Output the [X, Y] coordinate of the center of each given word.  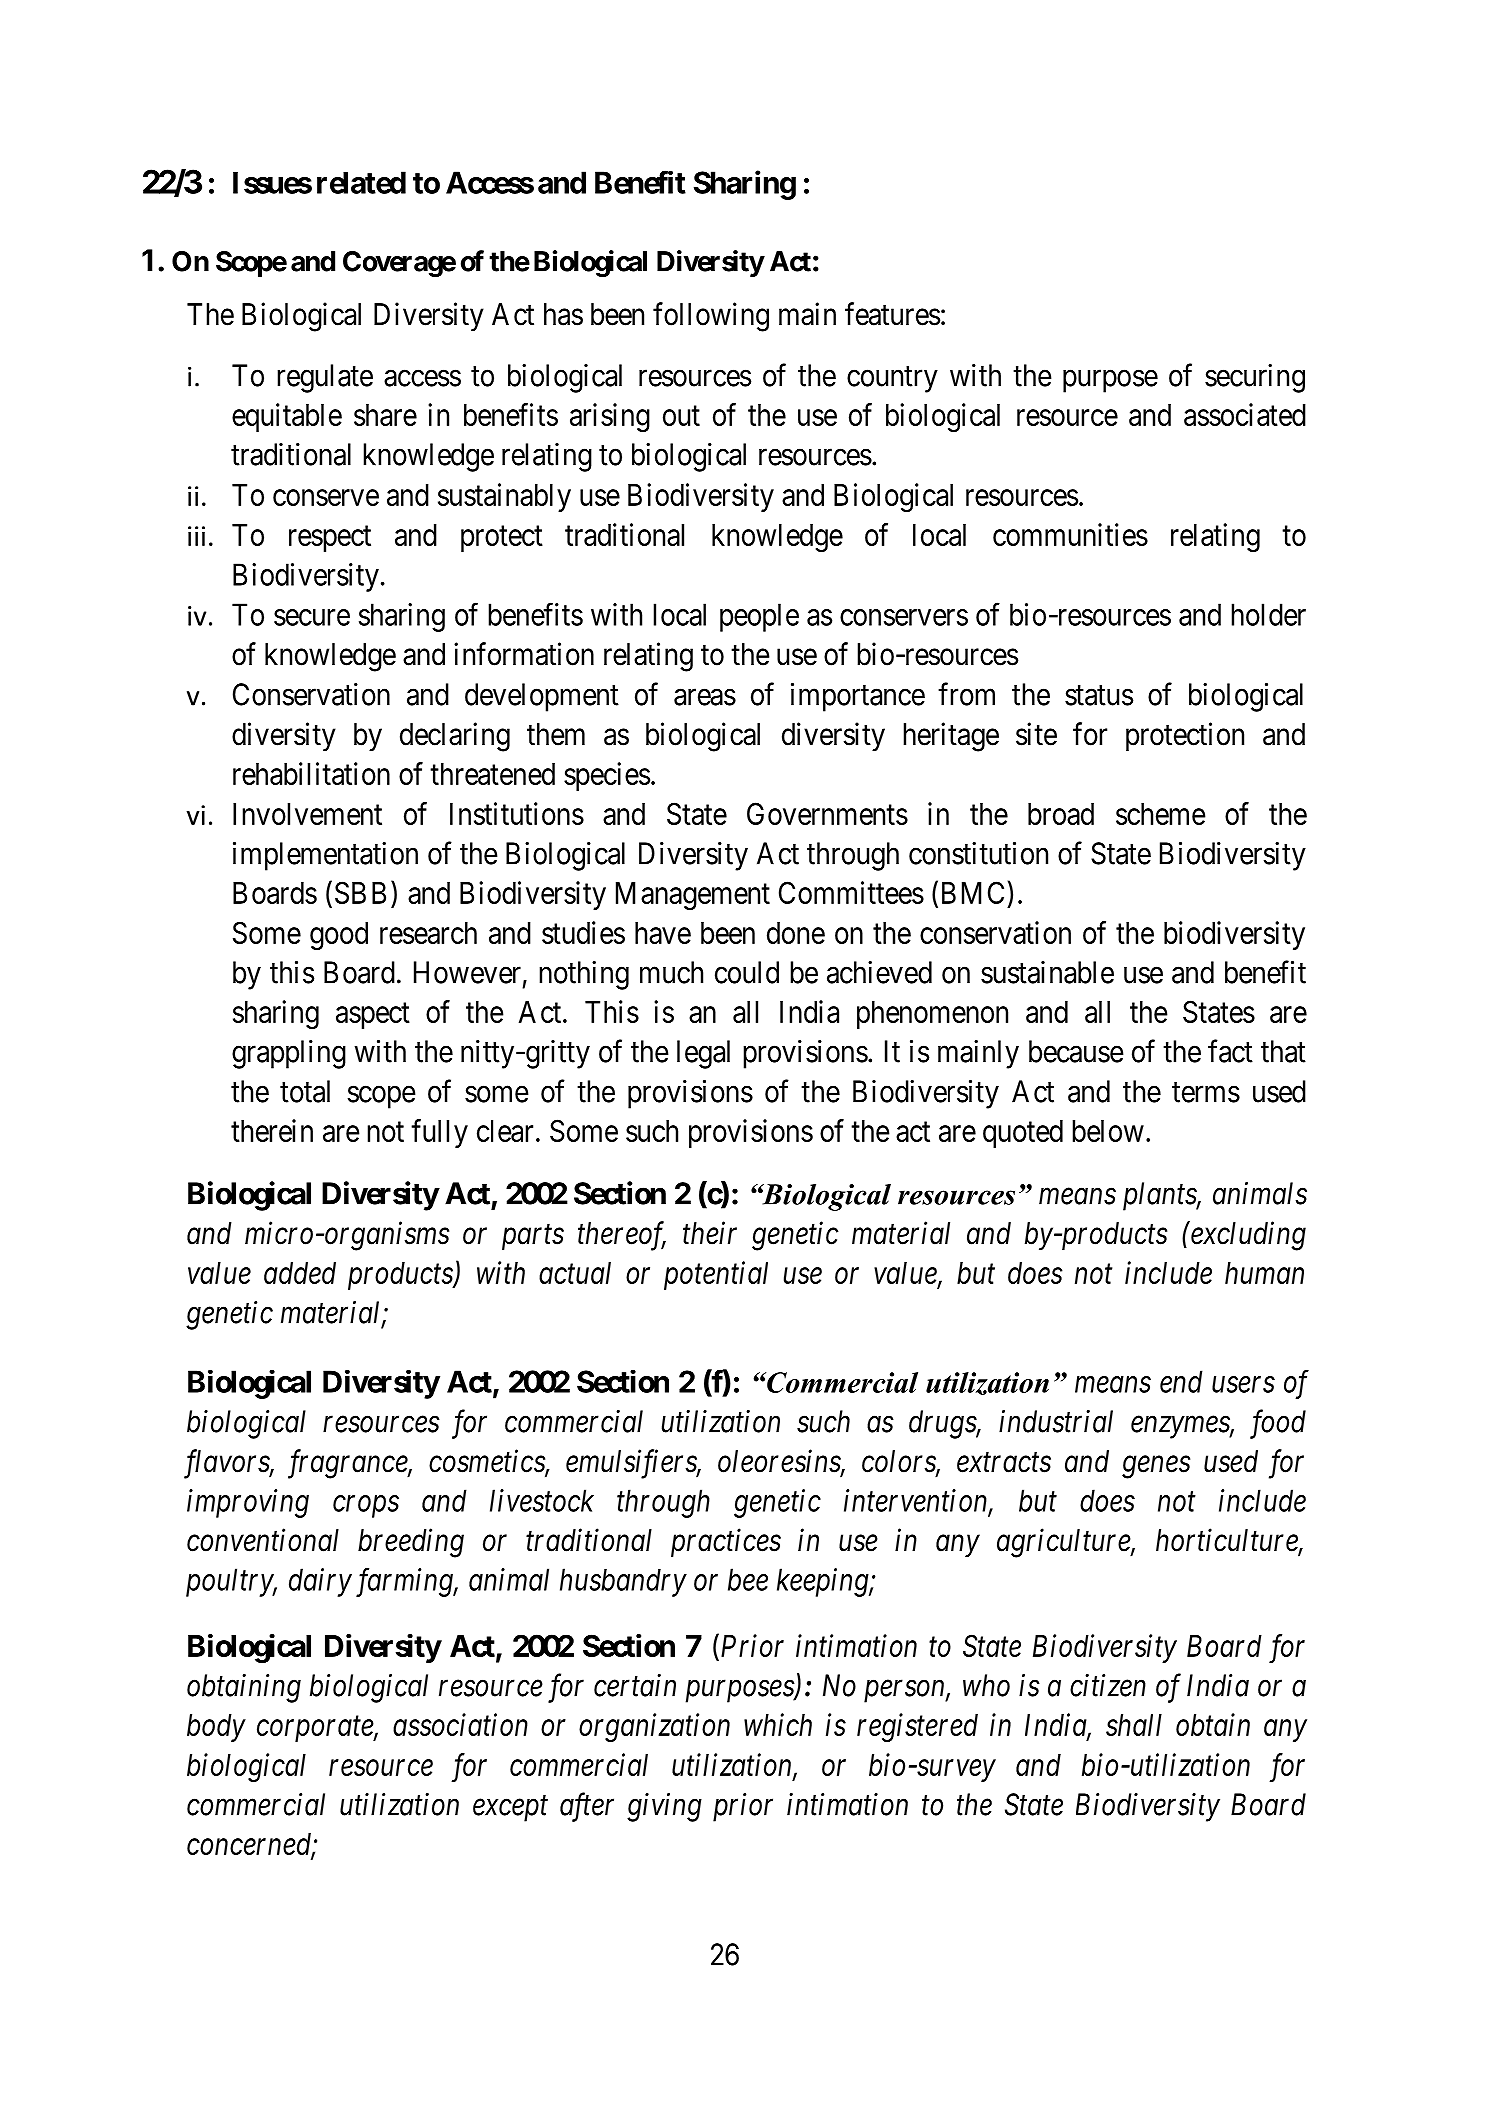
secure [312, 617]
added [300, 1273]
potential [716, 1275]
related [361, 182]
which [778, 1724]
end [1181, 1381]
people [759, 617]
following [711, 317]
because [1076, 1051]
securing [1255, 378]
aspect [373, 1016]
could [747, 972]
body [216, 1728]
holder [1268, 614]
